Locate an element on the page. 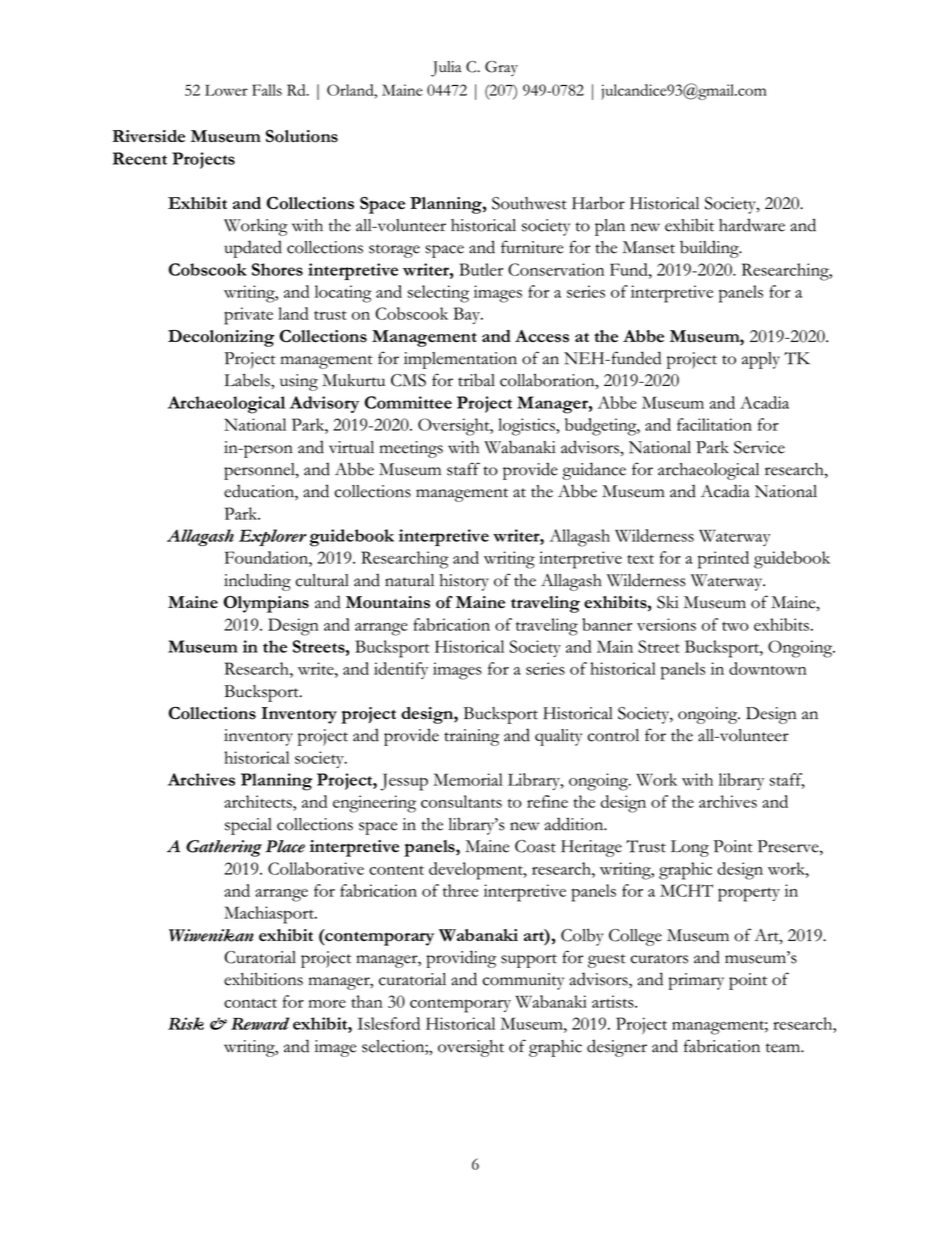  printed is located at coordinates (723, 560).
